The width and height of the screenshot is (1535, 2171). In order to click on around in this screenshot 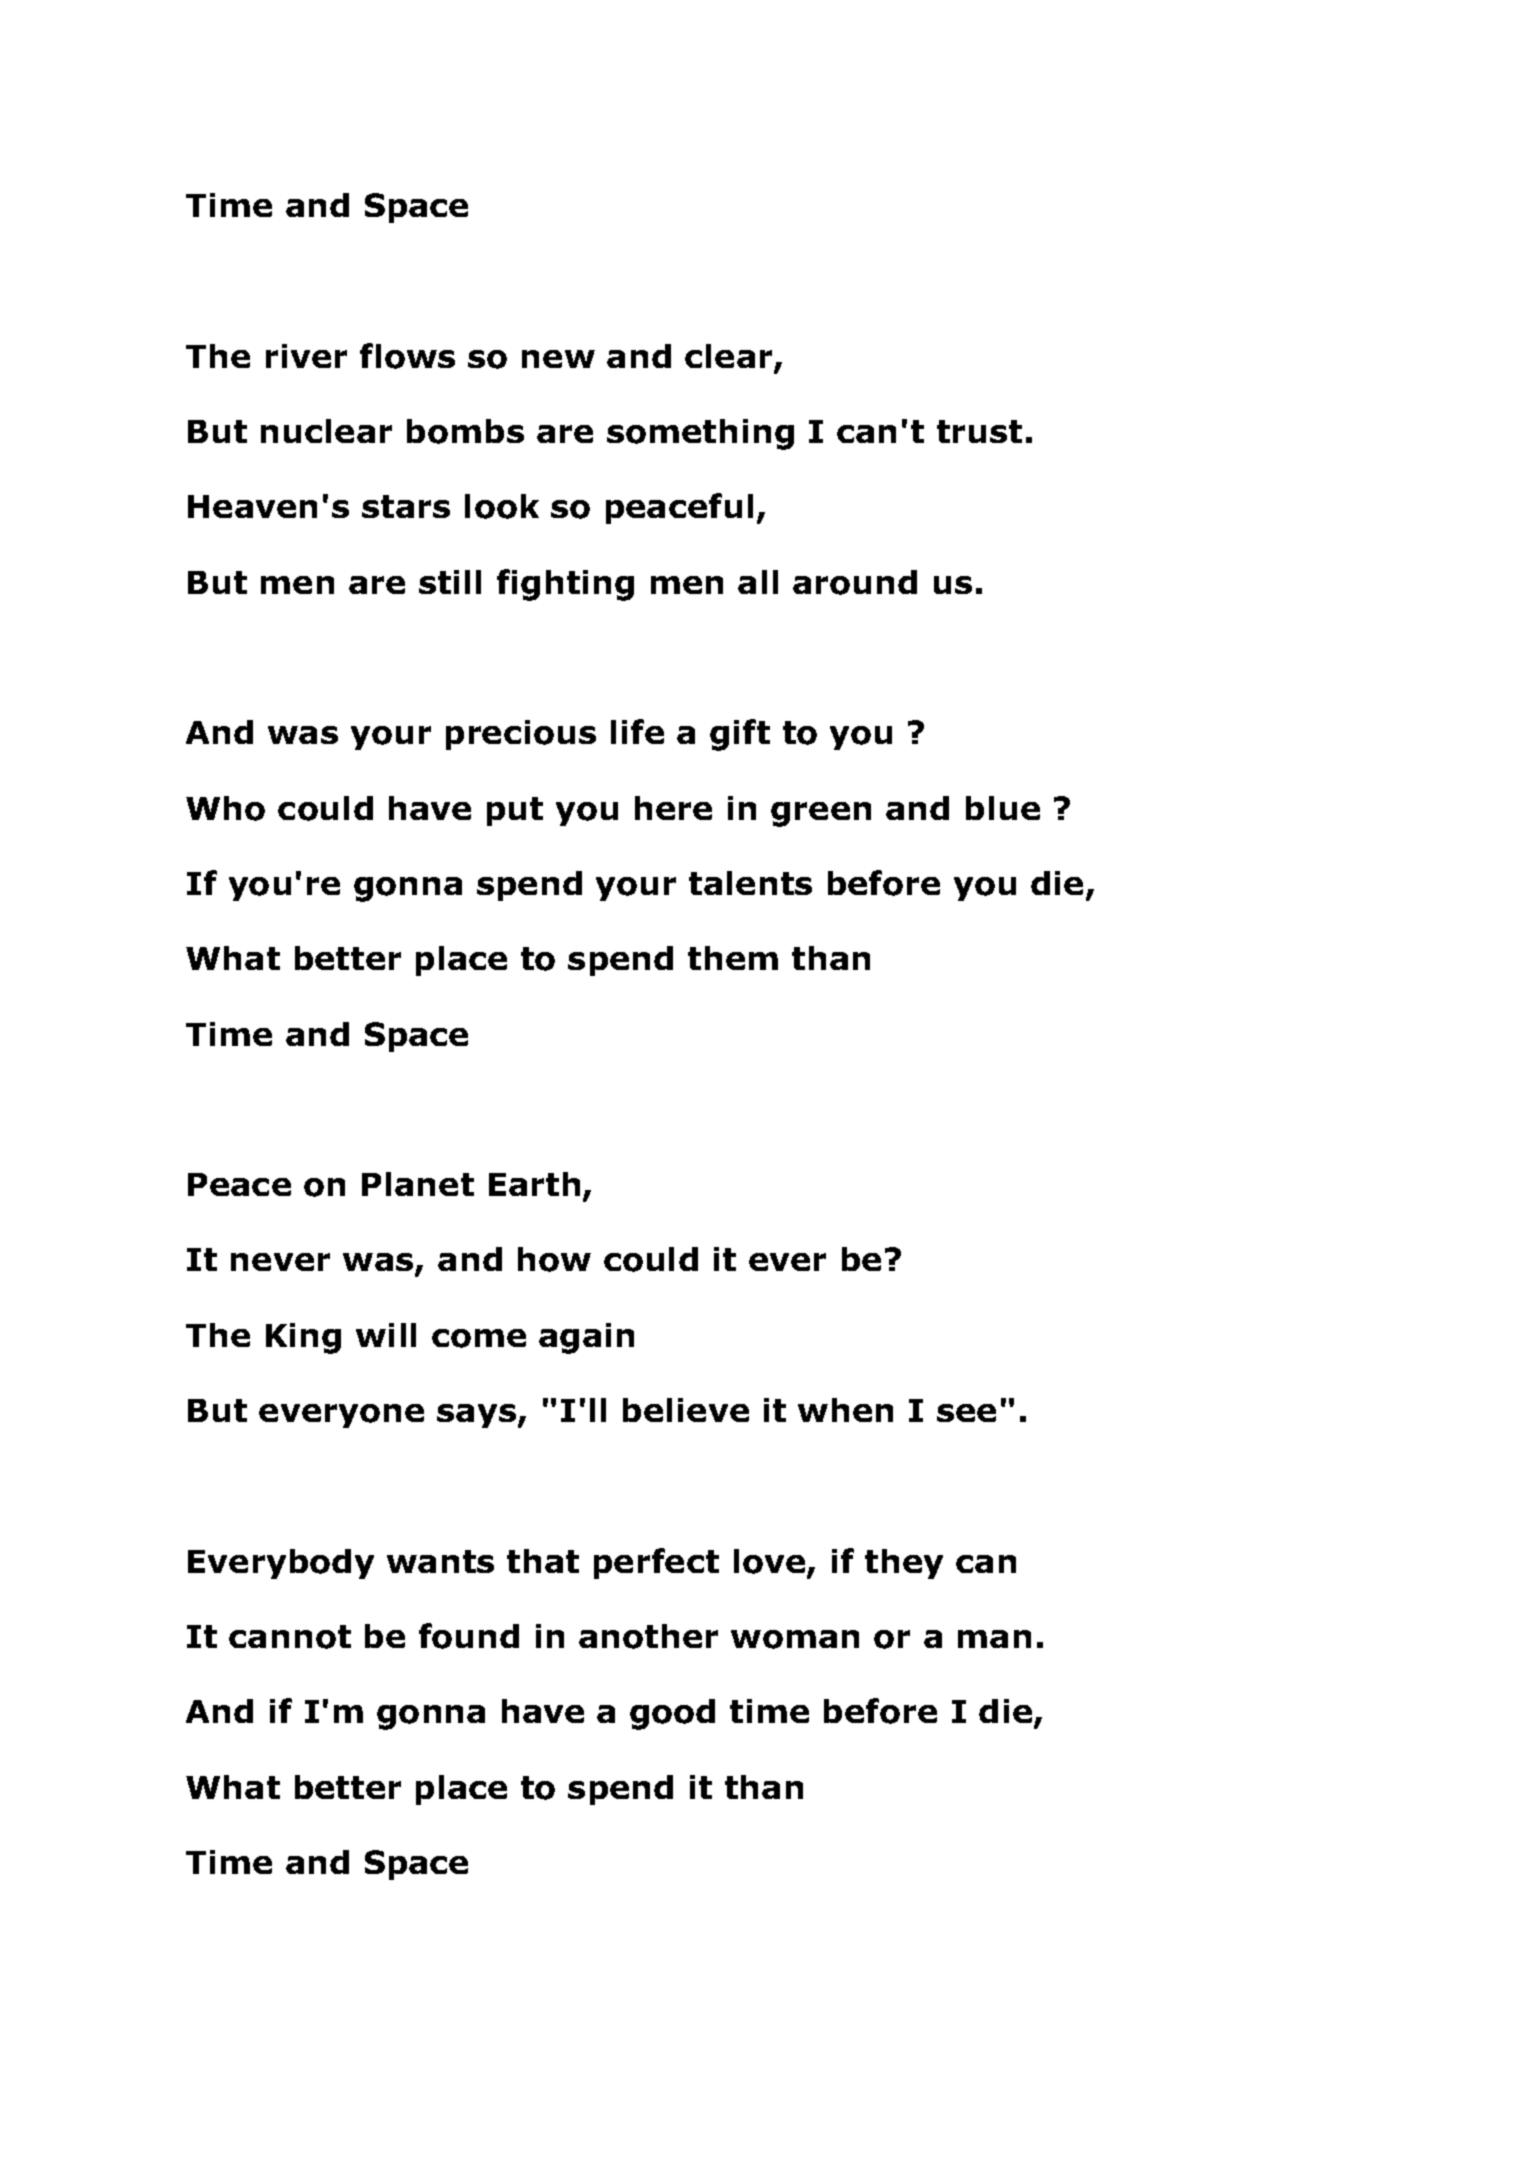, I will do `click(855, 582)`.
